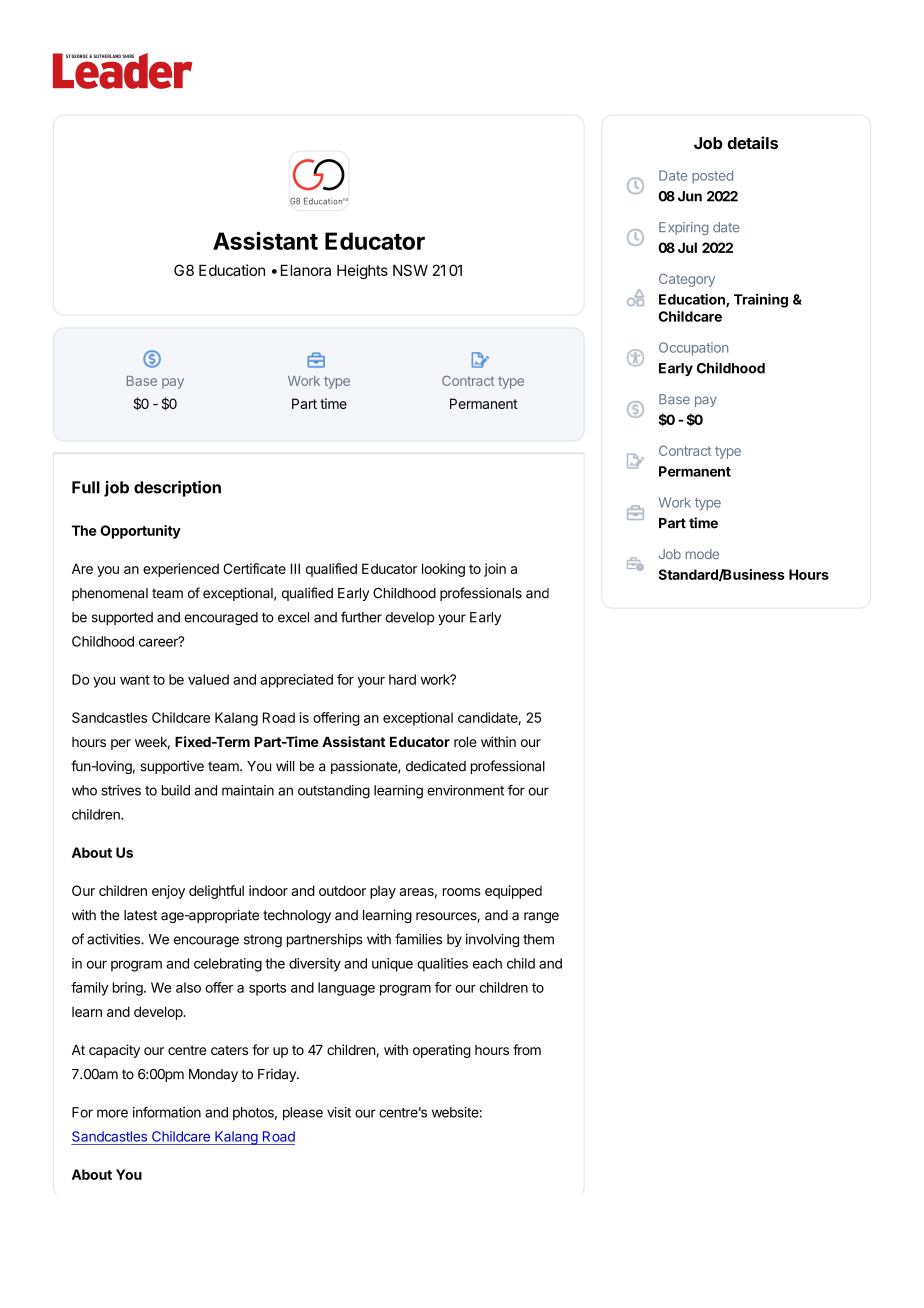 The height and width of the screenshot is (1308, 924). Describe the element at coordinates (527, 1049) in the screenshot. I see `from` at that location.
